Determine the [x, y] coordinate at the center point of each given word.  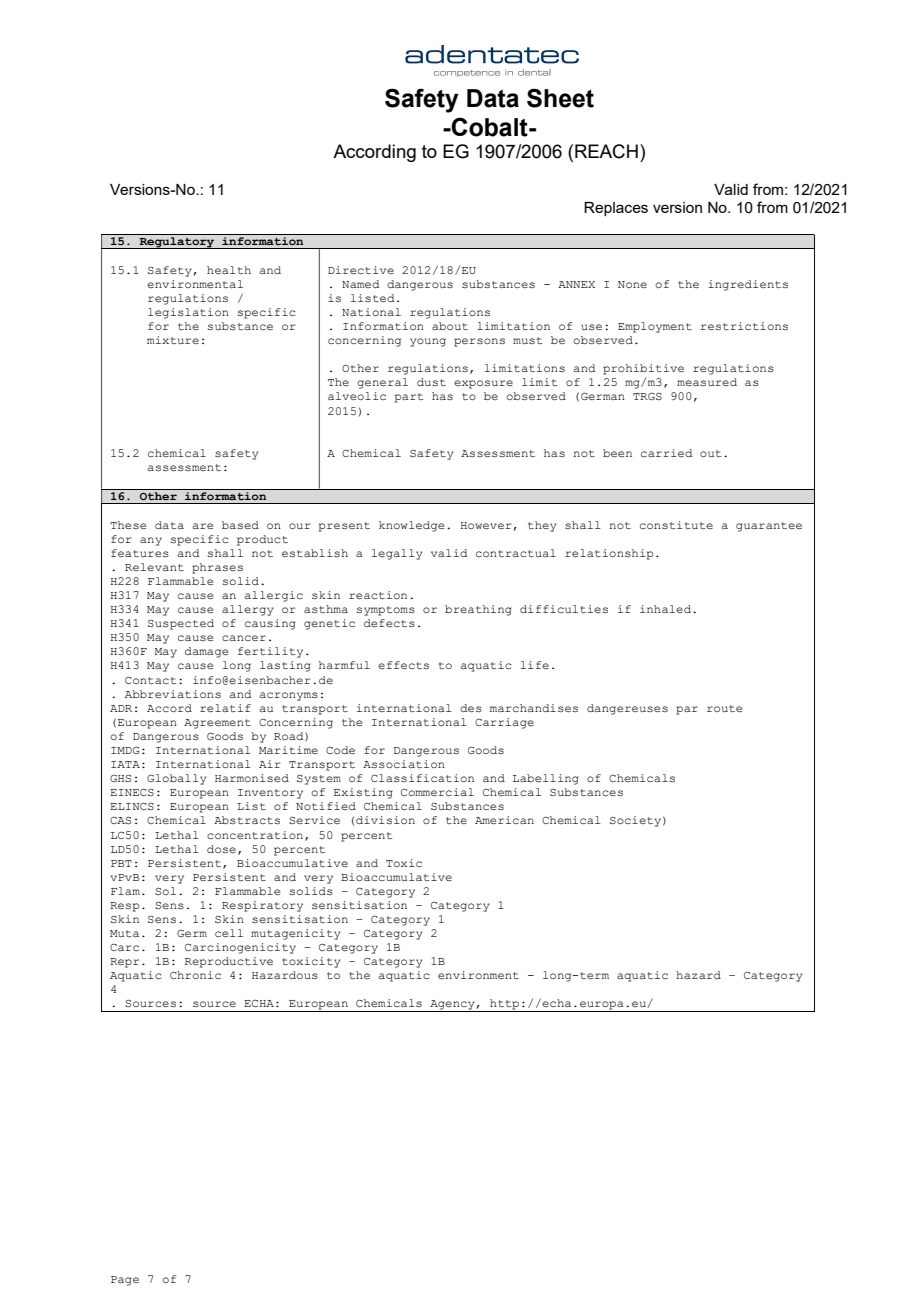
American [504, 820]
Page [125, 1281]
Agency [452, 1006]
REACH [606, 151]
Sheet [560, 98]
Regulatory [177, 241]
